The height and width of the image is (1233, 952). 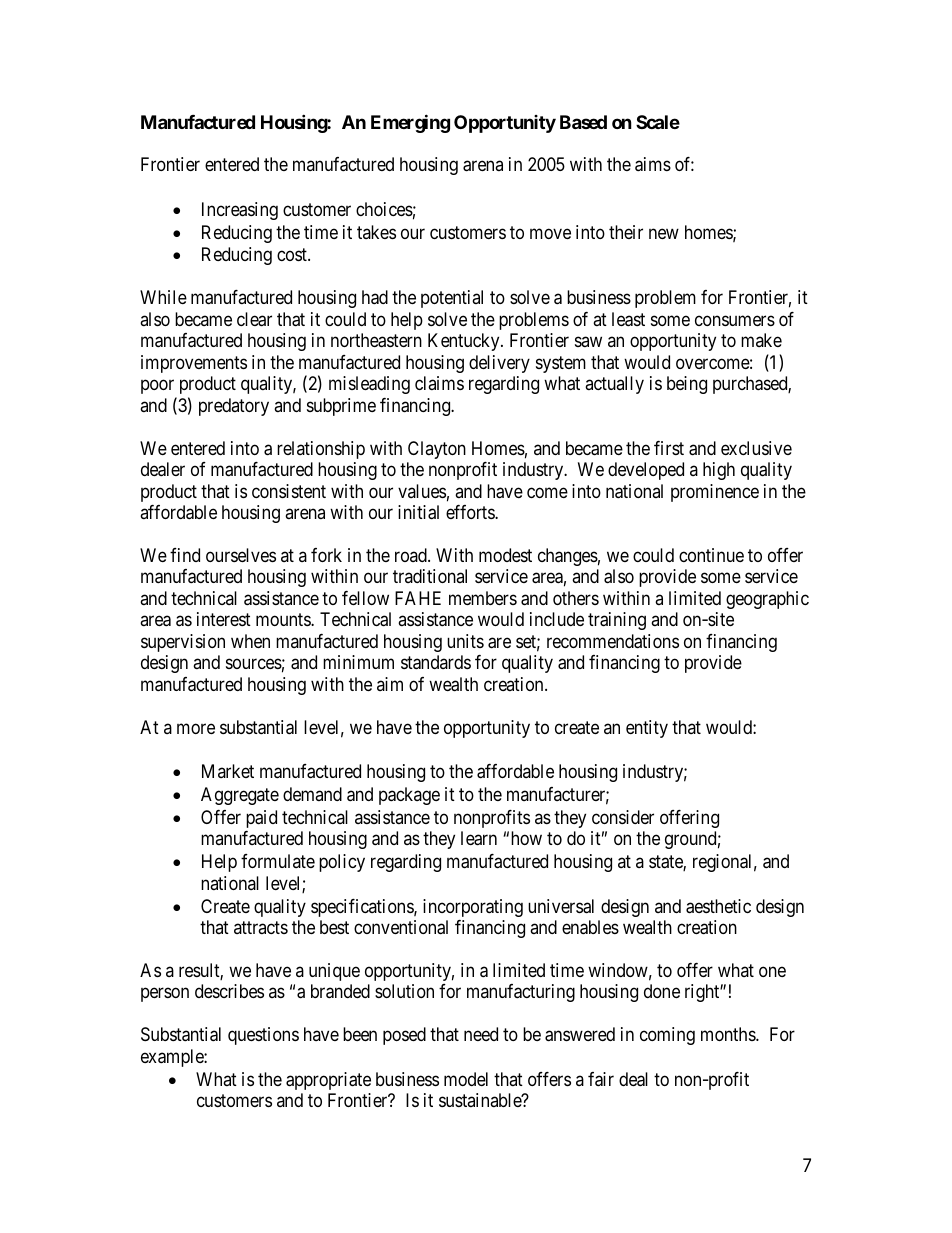 I want to click on Emerging, so click(x=410, y=123).
